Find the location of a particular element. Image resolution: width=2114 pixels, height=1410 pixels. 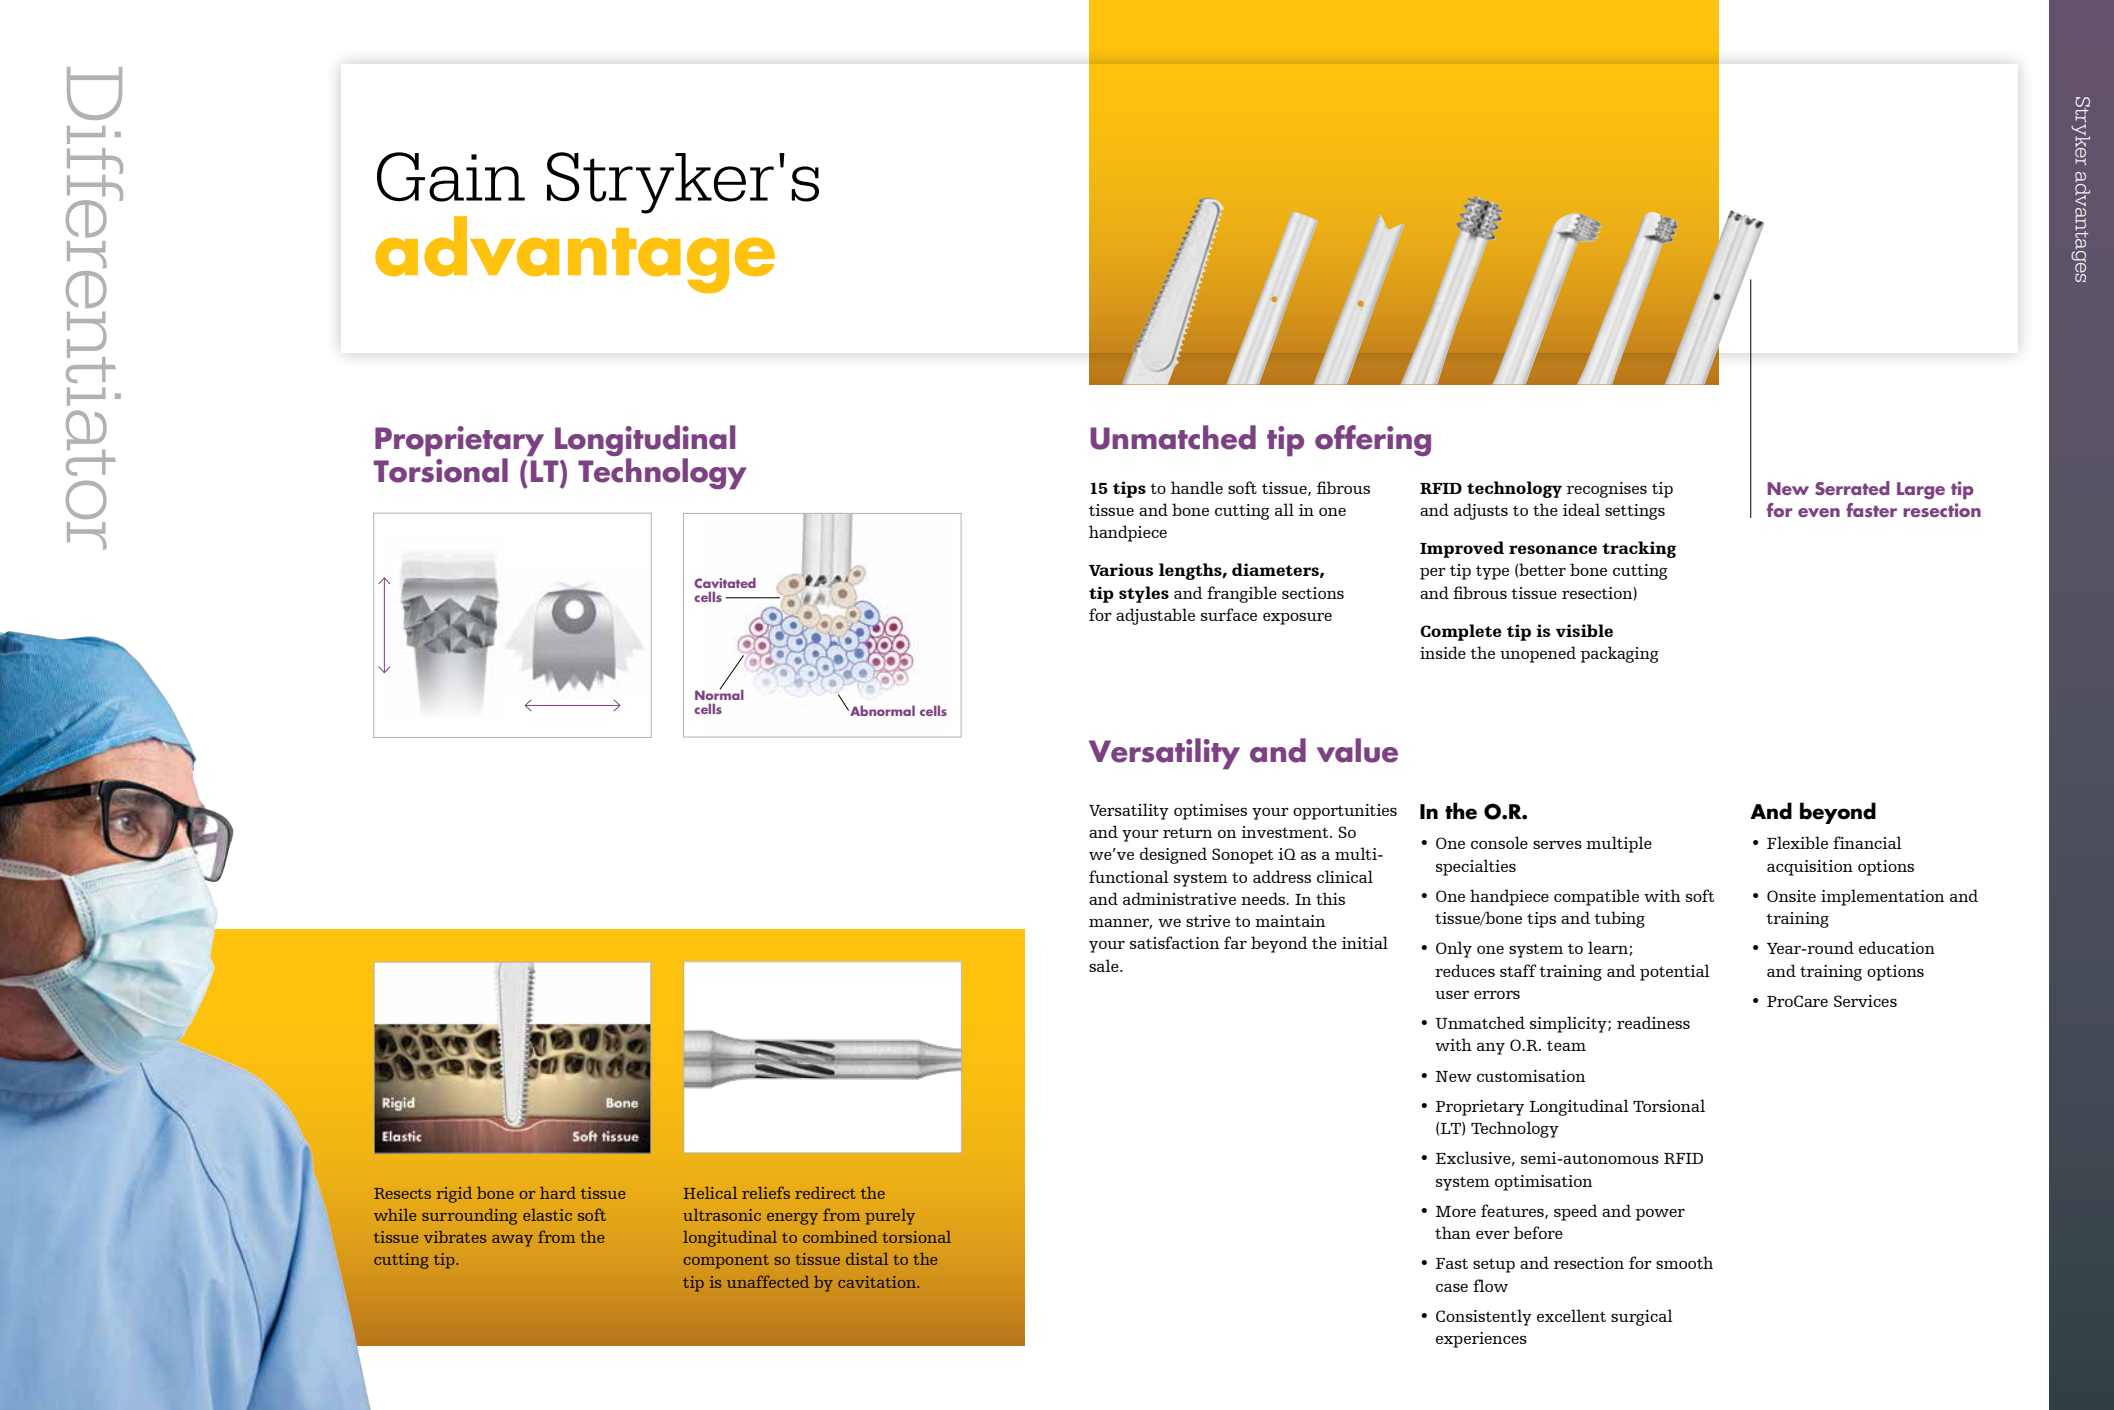

Gain is located at coordinates (451, 177).
